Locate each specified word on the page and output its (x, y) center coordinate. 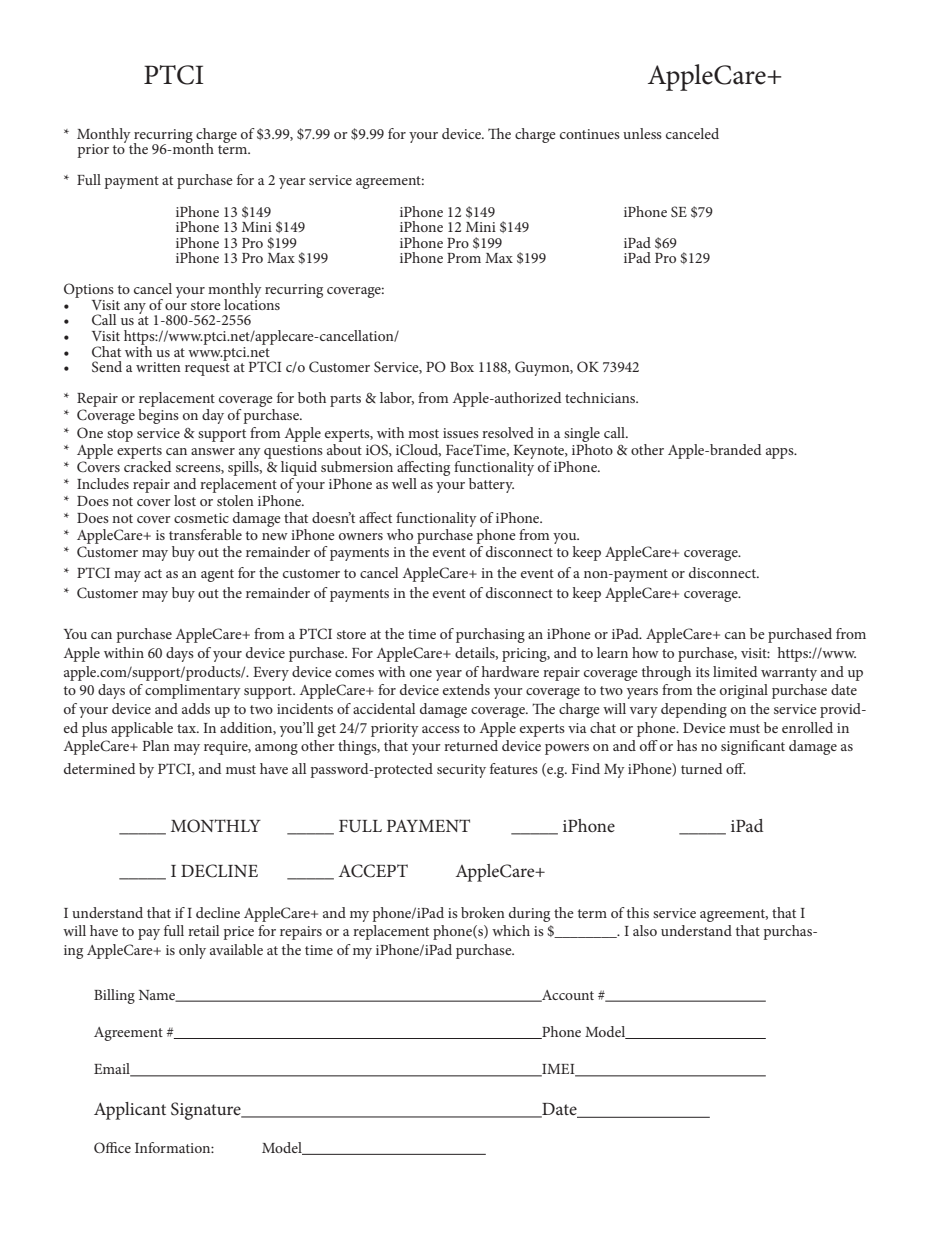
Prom (464, 258)
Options (89, 292)
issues (461, 433)
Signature (207, 1111)
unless (642, 133)
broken (483, 912)
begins (158, 416)
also (645, 930)
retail (203, 930)
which (511, 930)
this (638, 912)
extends (466, 689)
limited (735, 671)
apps (781, 453)
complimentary (193, 691)
